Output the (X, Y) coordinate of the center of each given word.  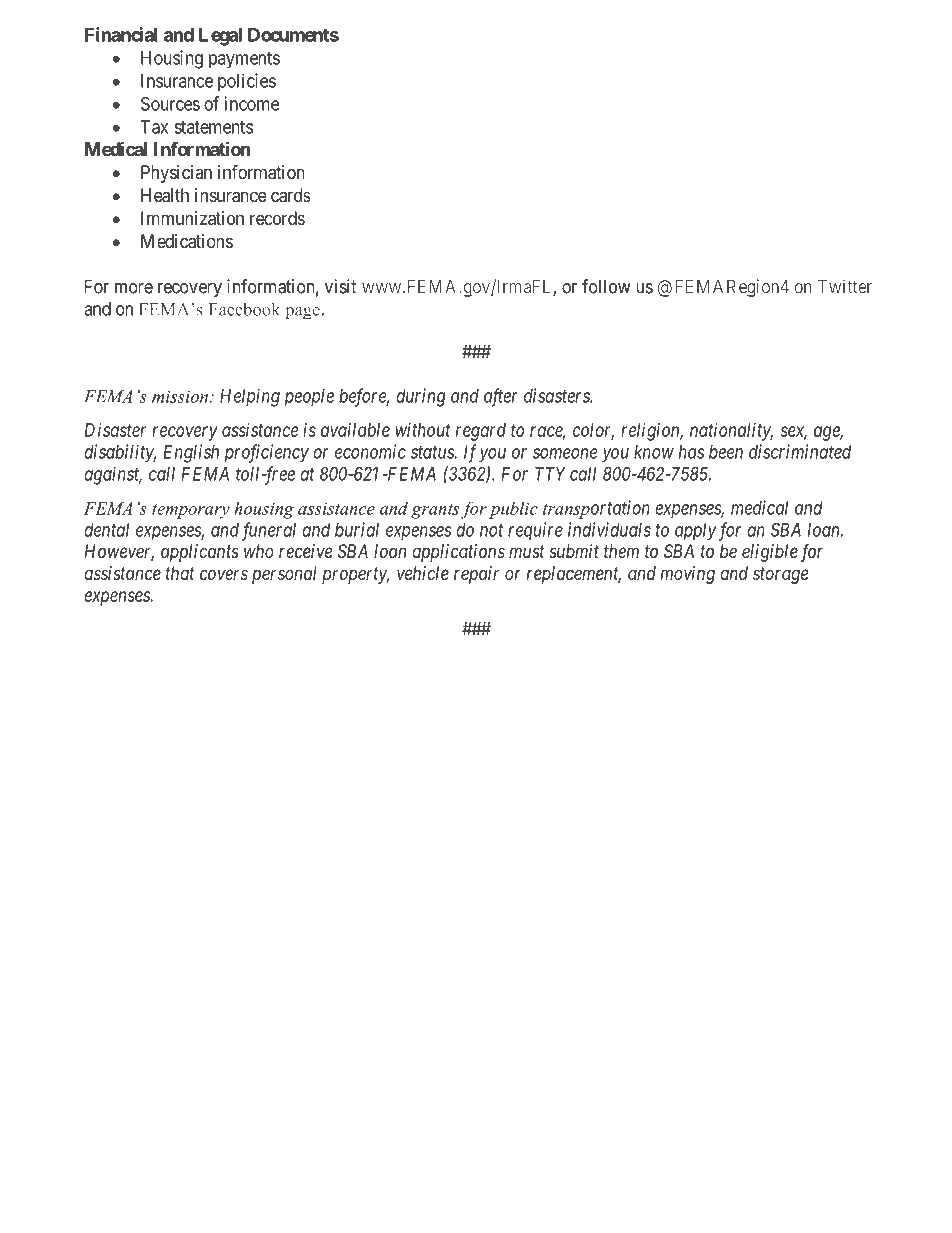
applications (458, 553)
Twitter (843, 287)
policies (247, 82)
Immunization (192, 218)
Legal (220, 37)
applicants (200, 553)
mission (181, 396)
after (501, 397)
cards (291, 195)
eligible (770, 553)
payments (244, 60)
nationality (731, 432)
